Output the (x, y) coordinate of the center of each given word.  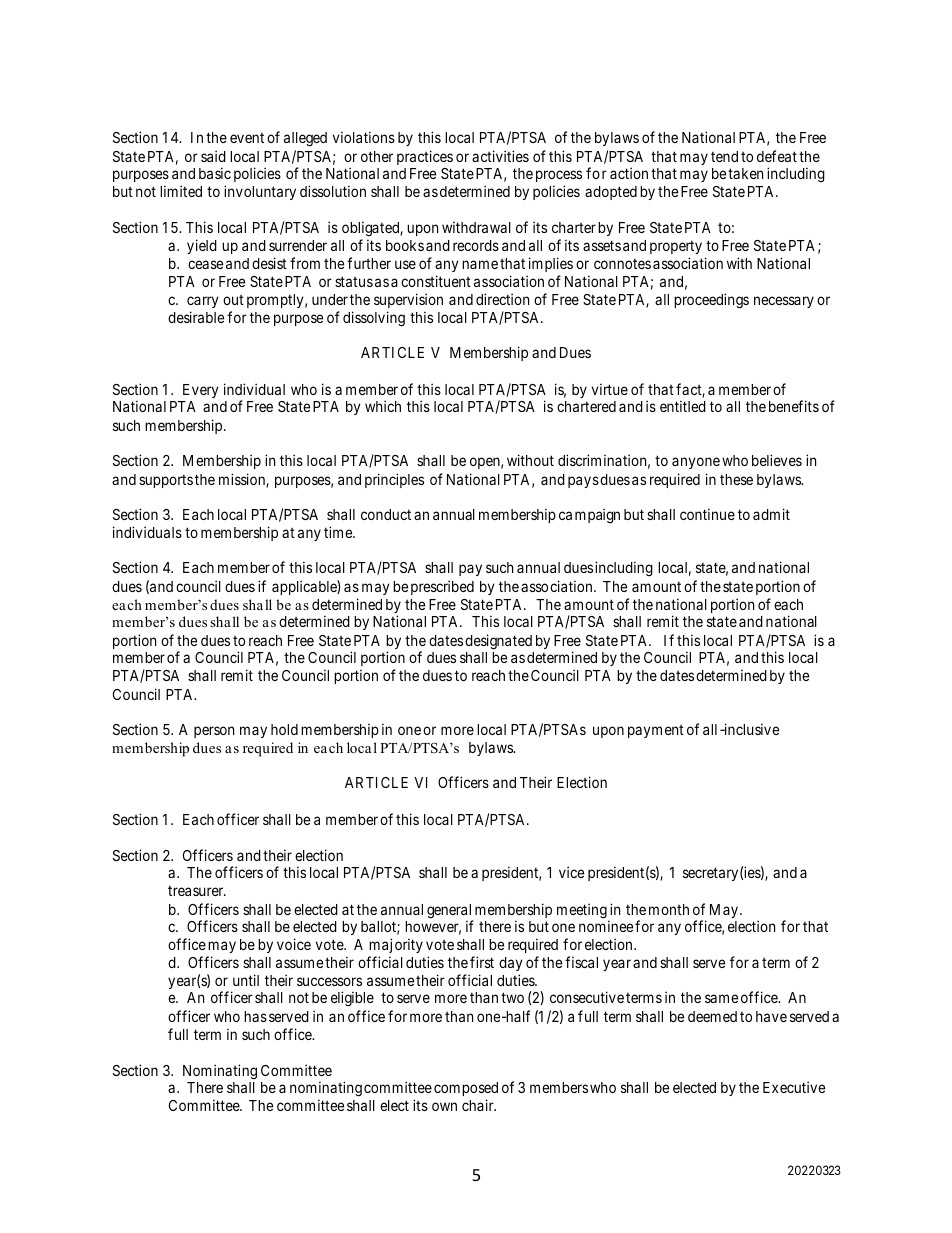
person (214, 732)
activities (500, 156)
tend (724, 156)
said (213, 156)
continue (707, 514)
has (255, 1016)
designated (498, 642)
